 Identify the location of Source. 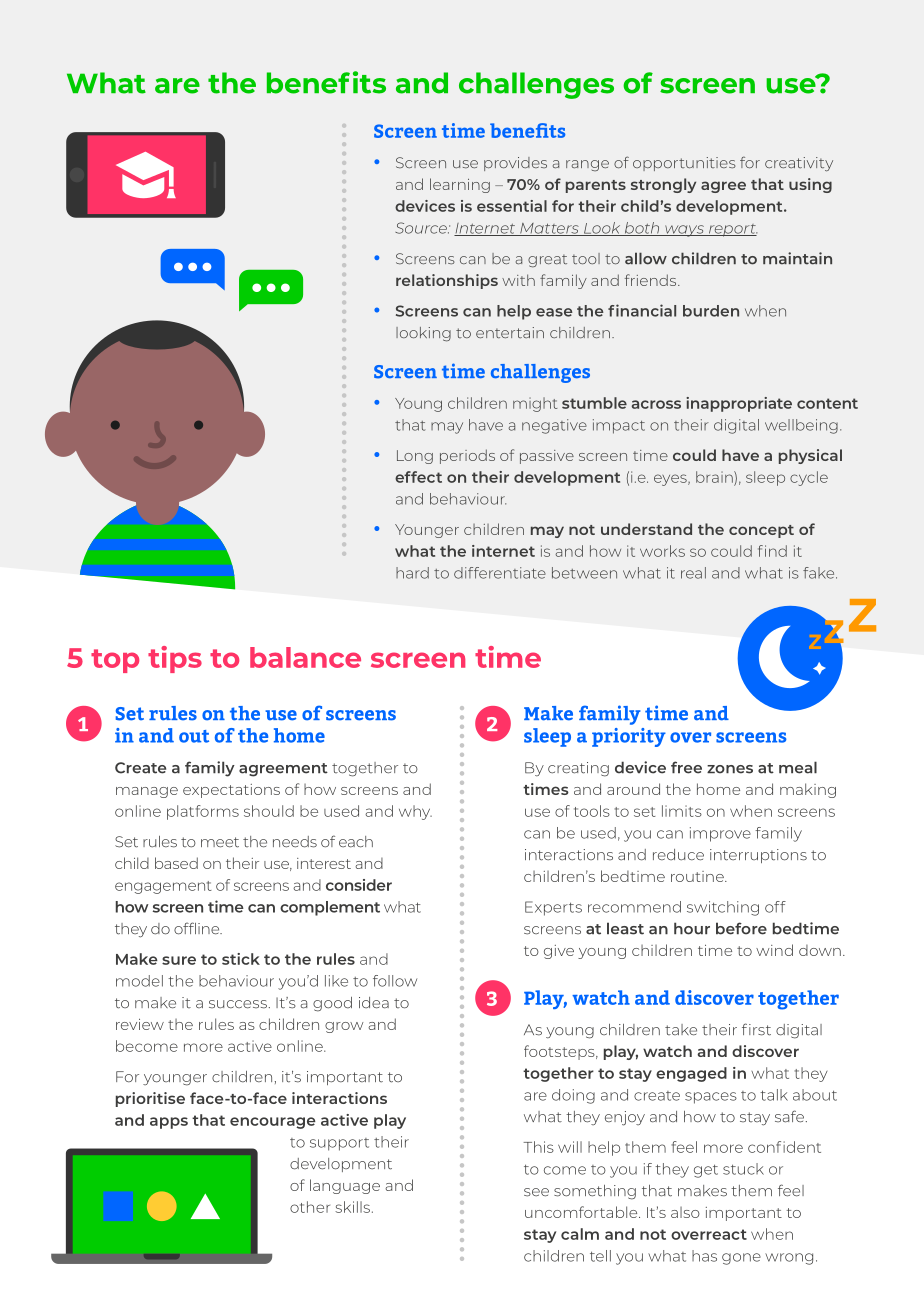
(422, 228).
